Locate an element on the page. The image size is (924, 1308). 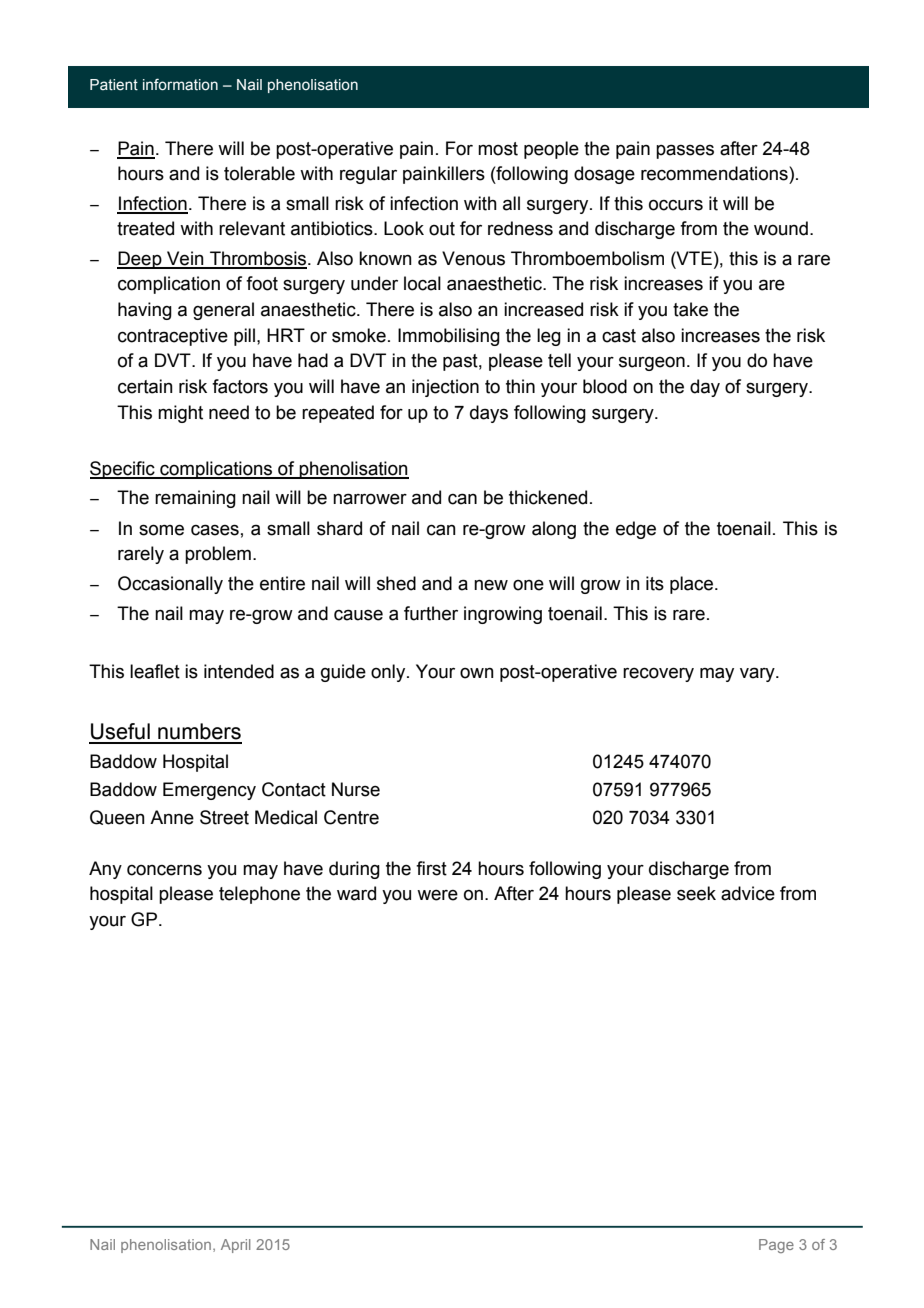
telephone is located at coordinates (259, 895).
